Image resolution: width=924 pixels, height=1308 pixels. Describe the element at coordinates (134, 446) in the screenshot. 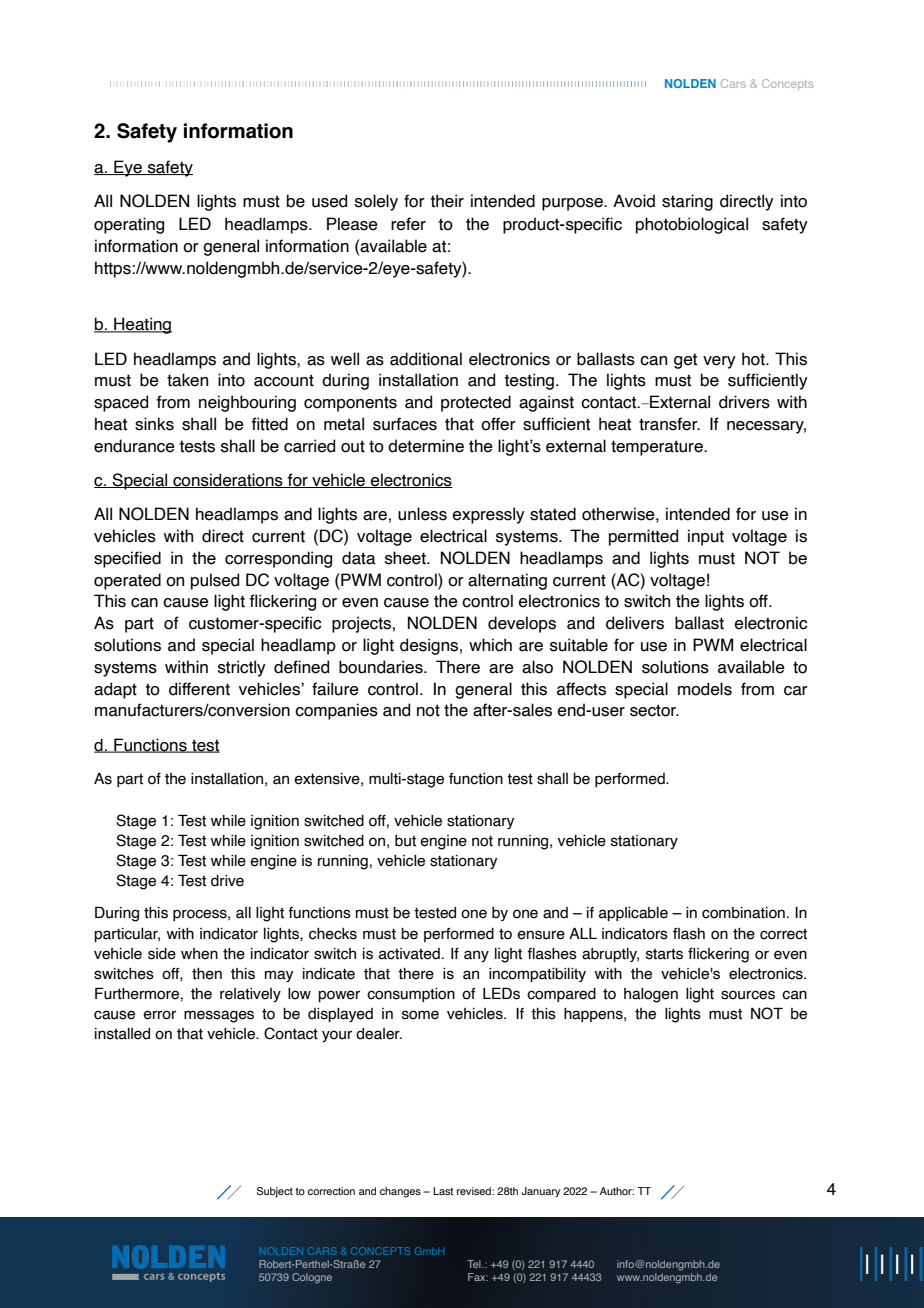

I see `endurance` at that location.
